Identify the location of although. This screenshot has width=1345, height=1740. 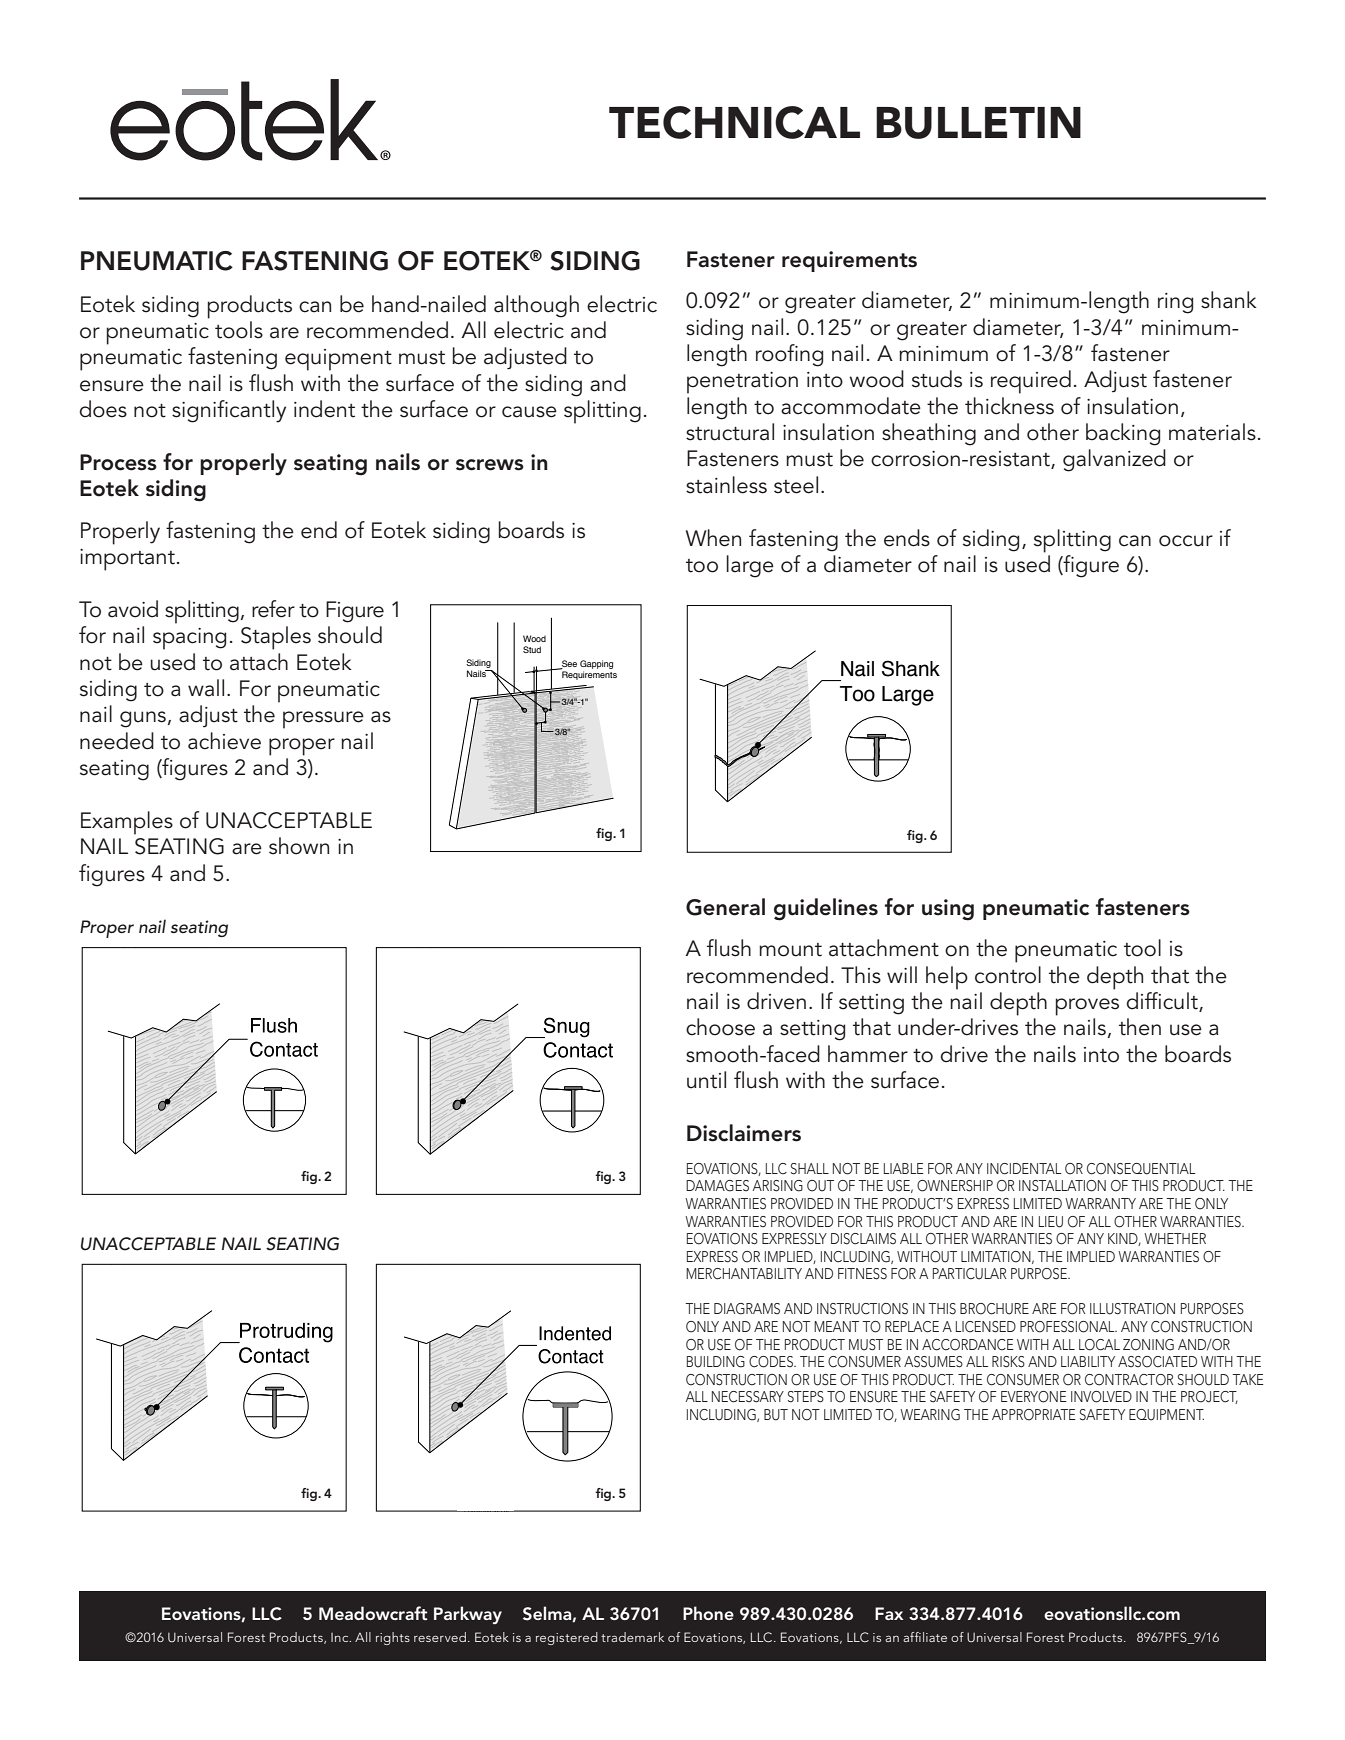
(536, 306).
